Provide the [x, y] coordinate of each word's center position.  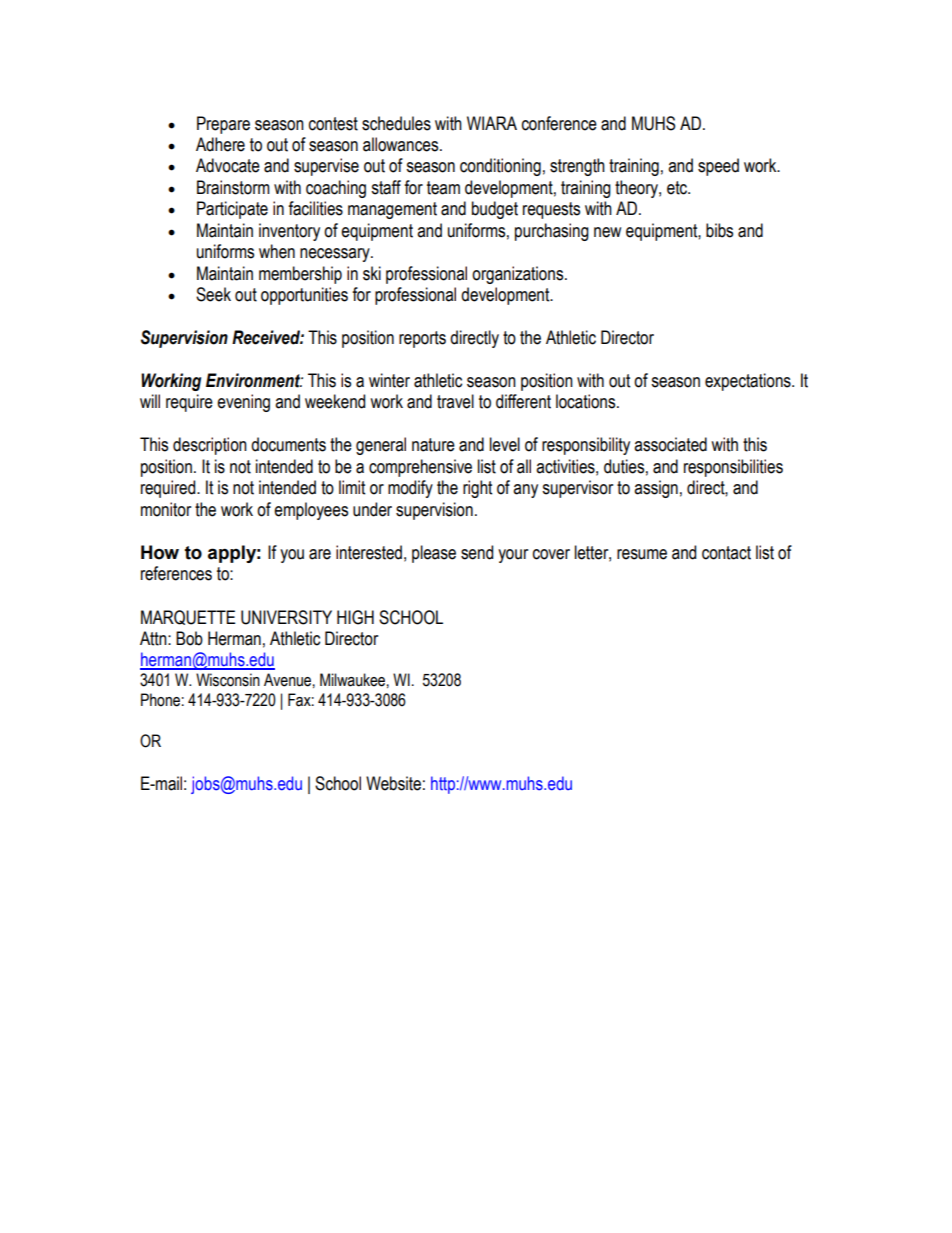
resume [642, 554]
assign [656, 489]
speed [718, 167]
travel [455, 401]
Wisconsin [228, 680]
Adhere [220, 144]
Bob [189, 638]
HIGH [355, 617]
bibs [719, 230]
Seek [213, 294]
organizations [519, 275]
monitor [166, 509]
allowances [402, 144]
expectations [749, 382]
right [477, 489]
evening [243, 403]
